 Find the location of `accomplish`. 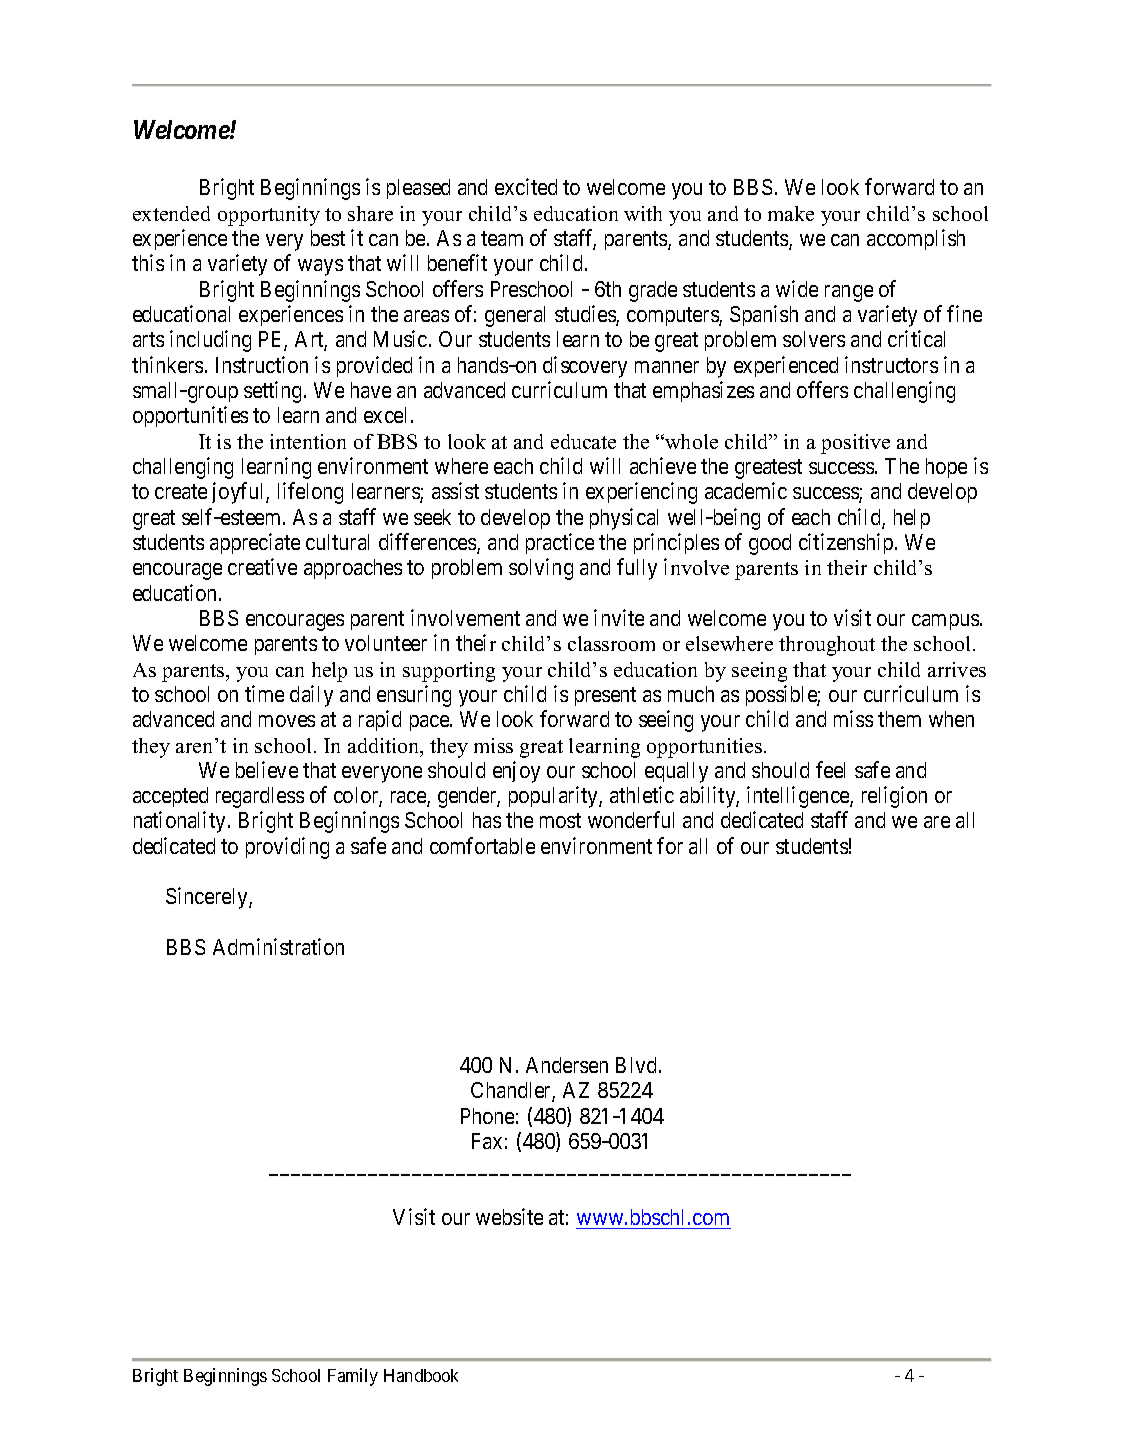

accomplish is located at coordinates (916, 239).
